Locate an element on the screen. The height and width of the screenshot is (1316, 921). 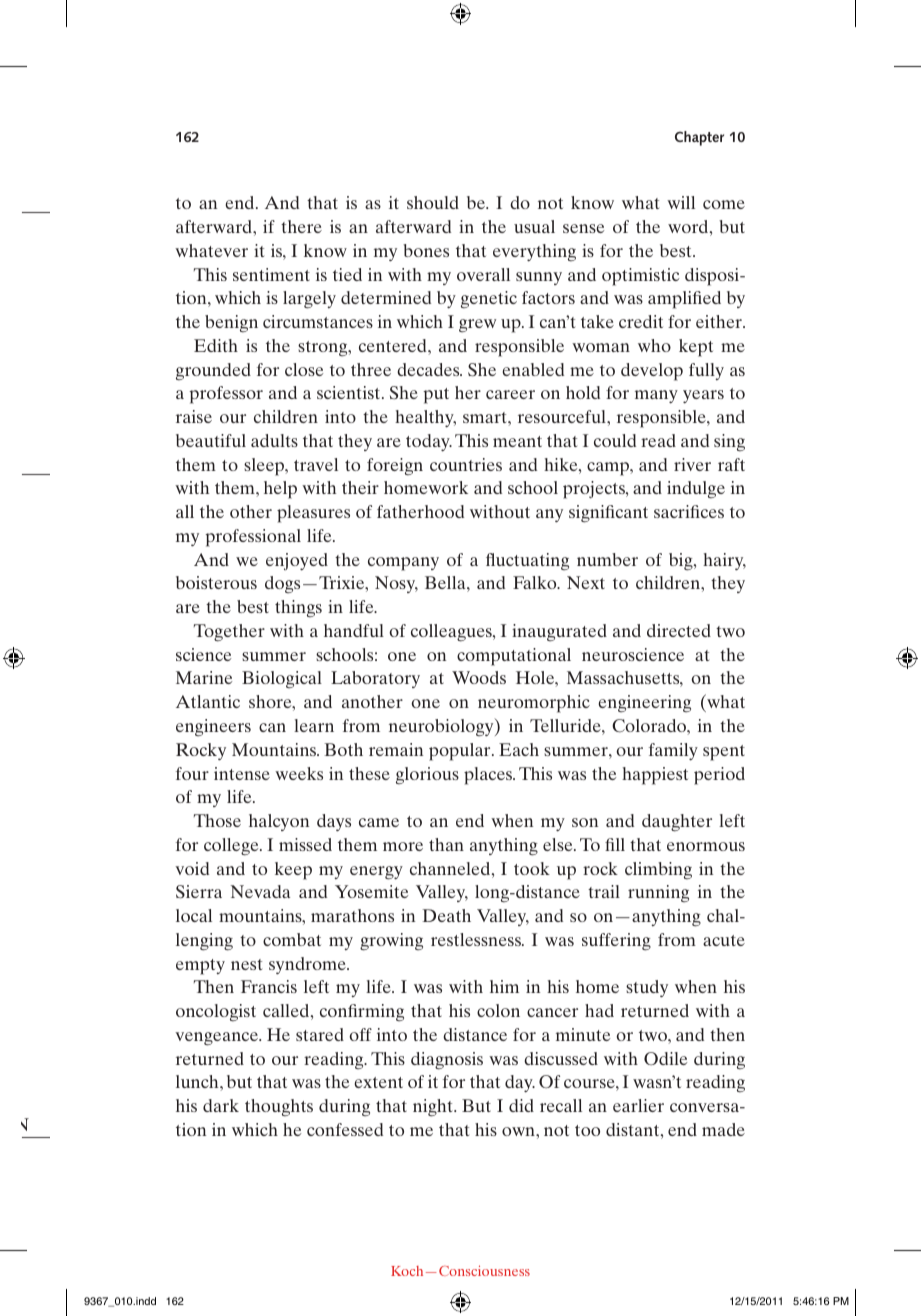
thoughts is located at coordinates (279, 1108).
